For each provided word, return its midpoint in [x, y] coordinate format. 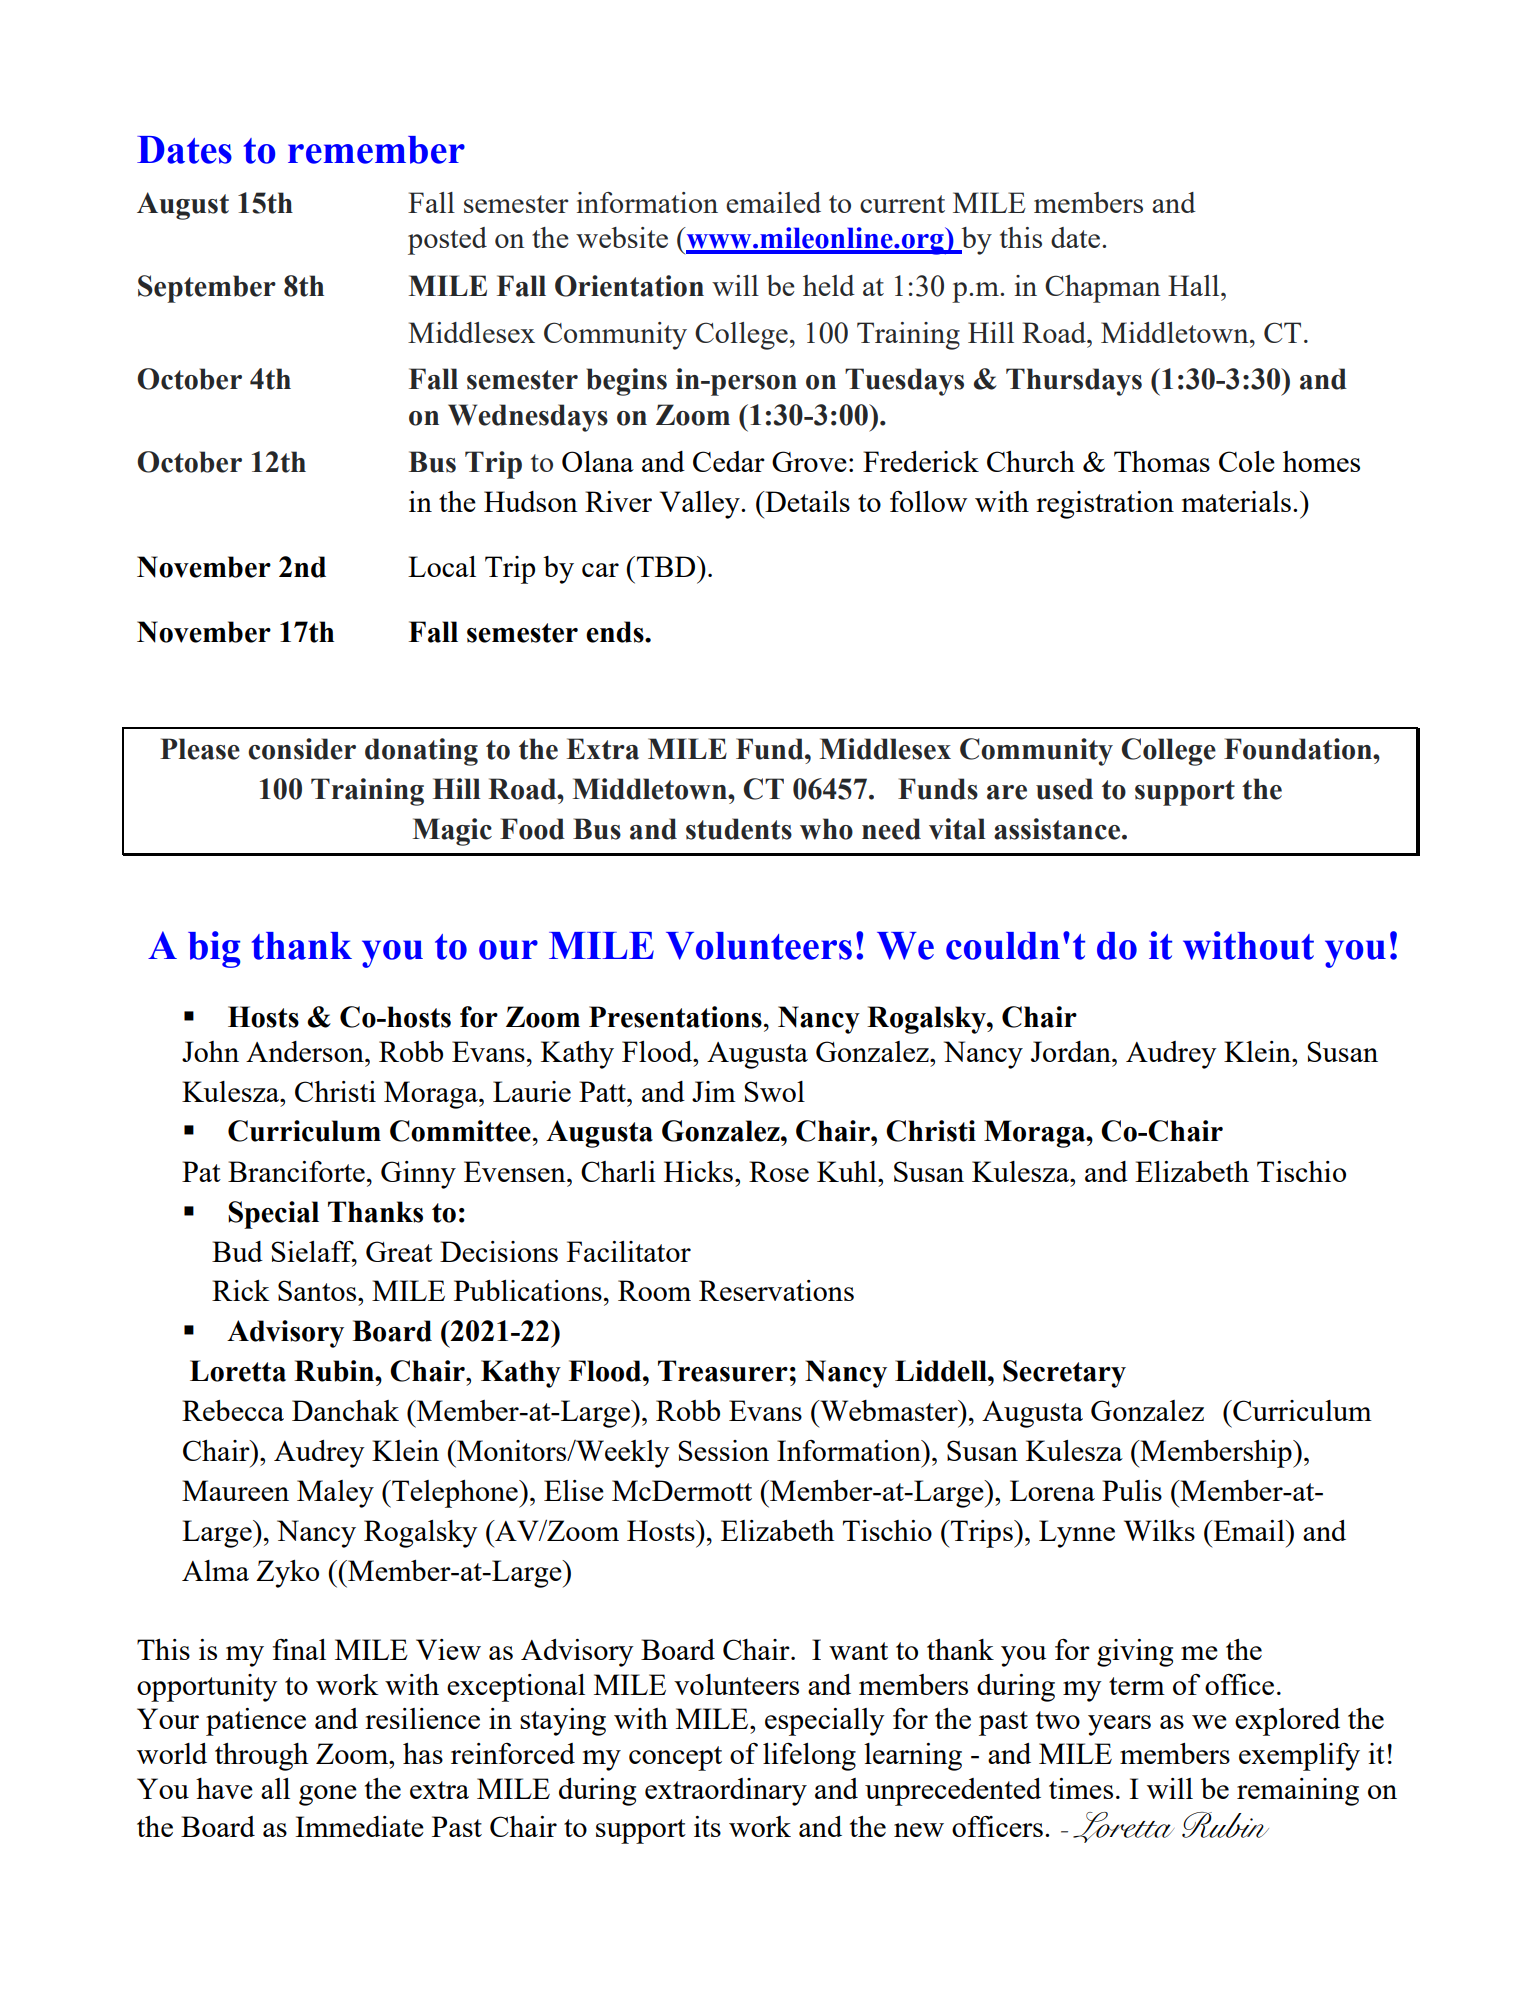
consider [302, 749]
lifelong [809, 1756]
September [207, 289]
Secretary [1064, 1374]
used [1064, 789]
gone [328, 1795]
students [739, 829]
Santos [318, 1290]
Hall [1195, 285]
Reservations [776, 1290]
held [829, 285]
